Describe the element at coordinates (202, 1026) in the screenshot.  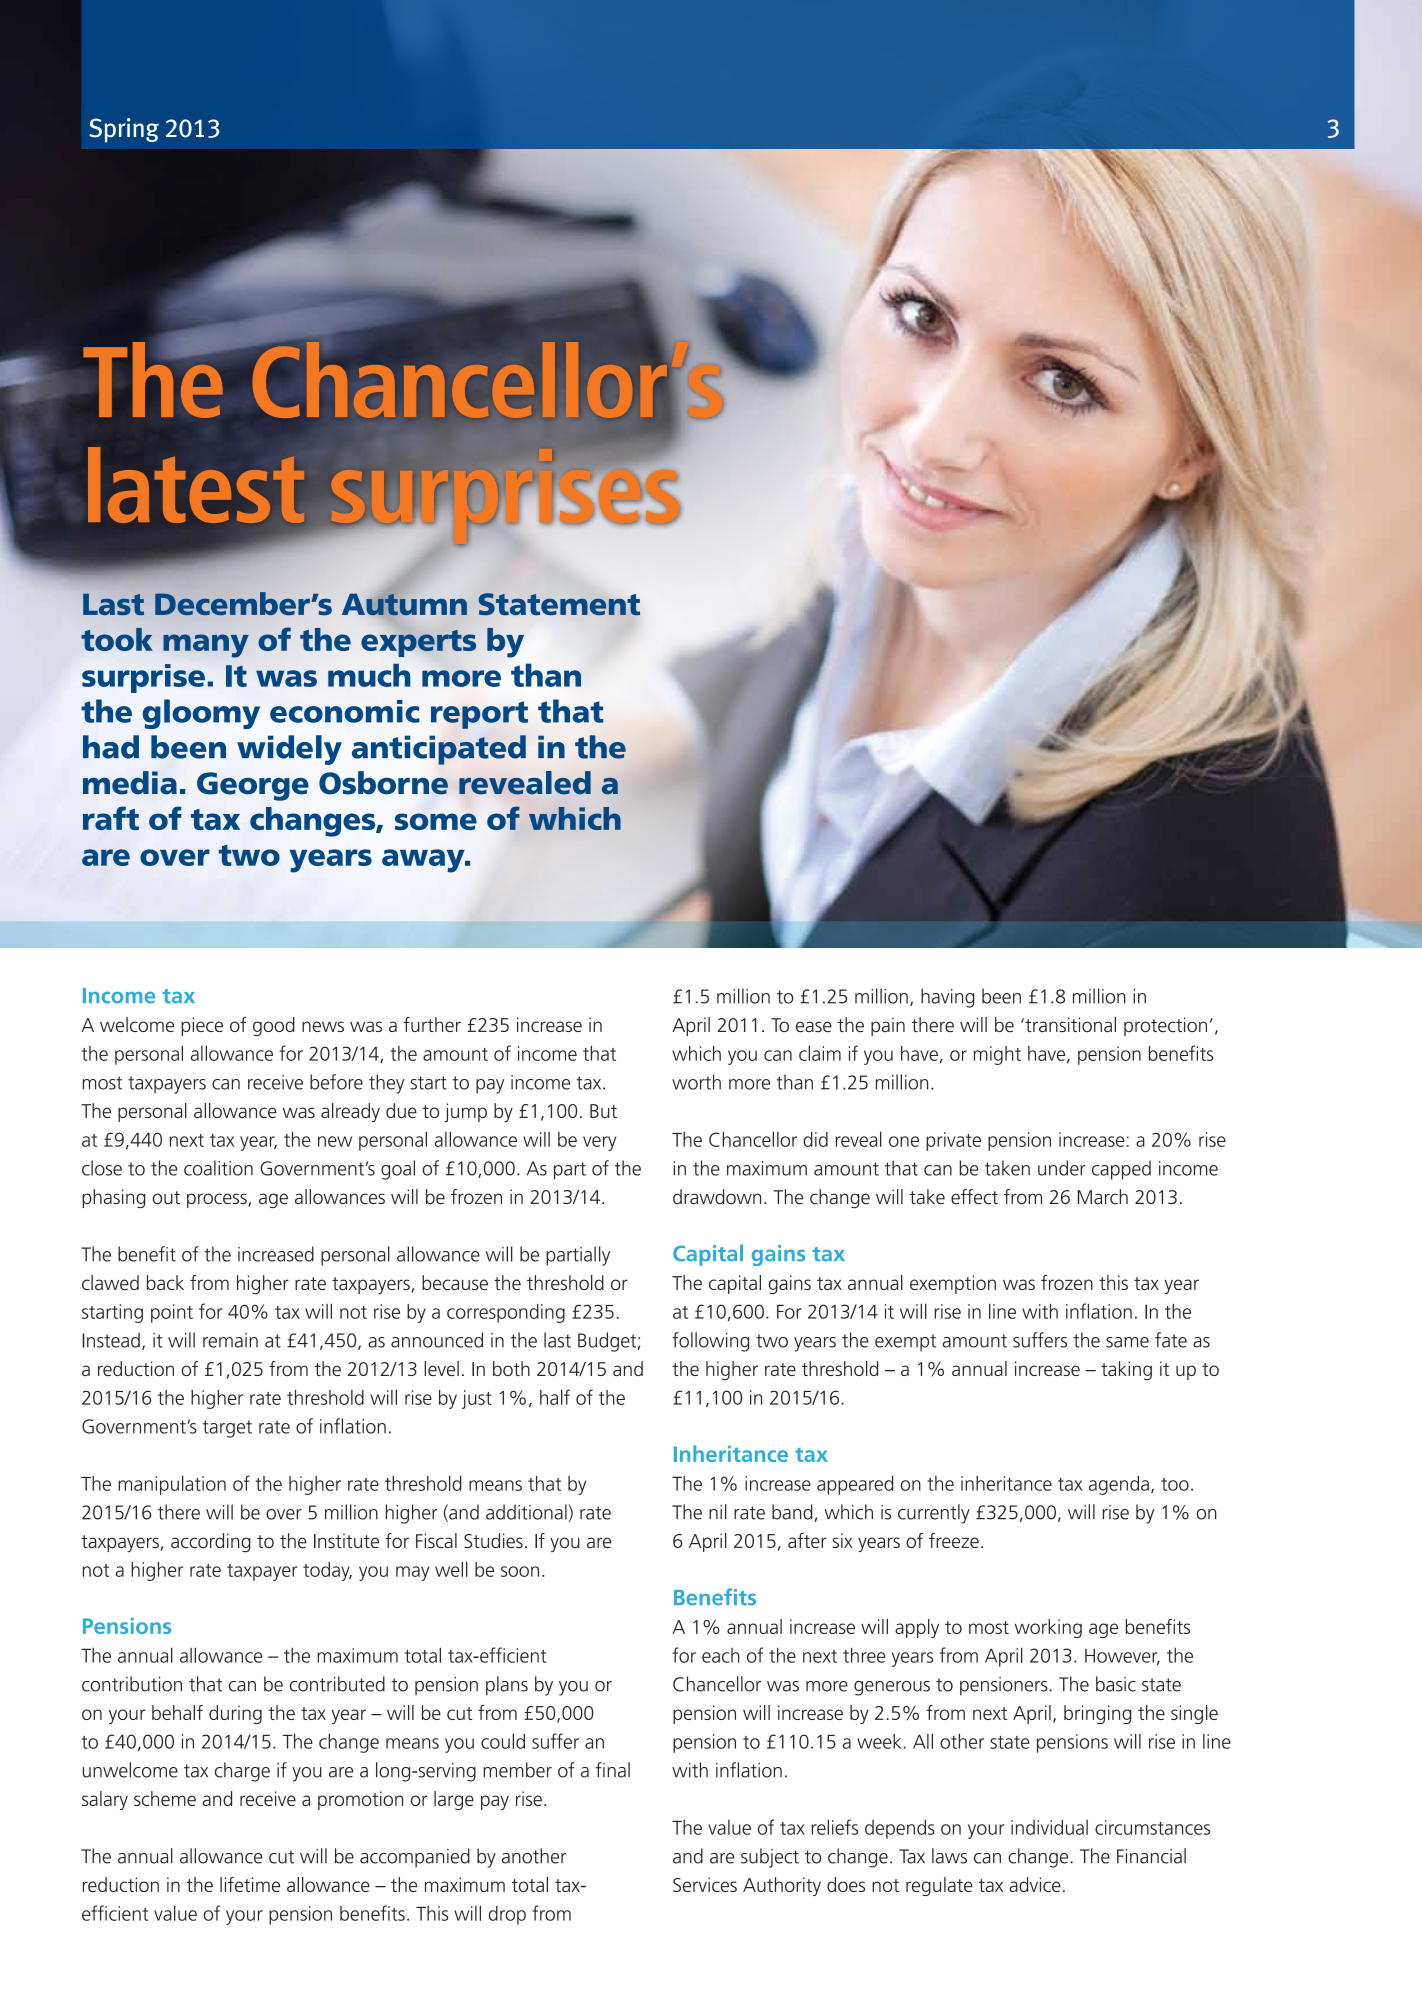
I see `piece` at that location.
